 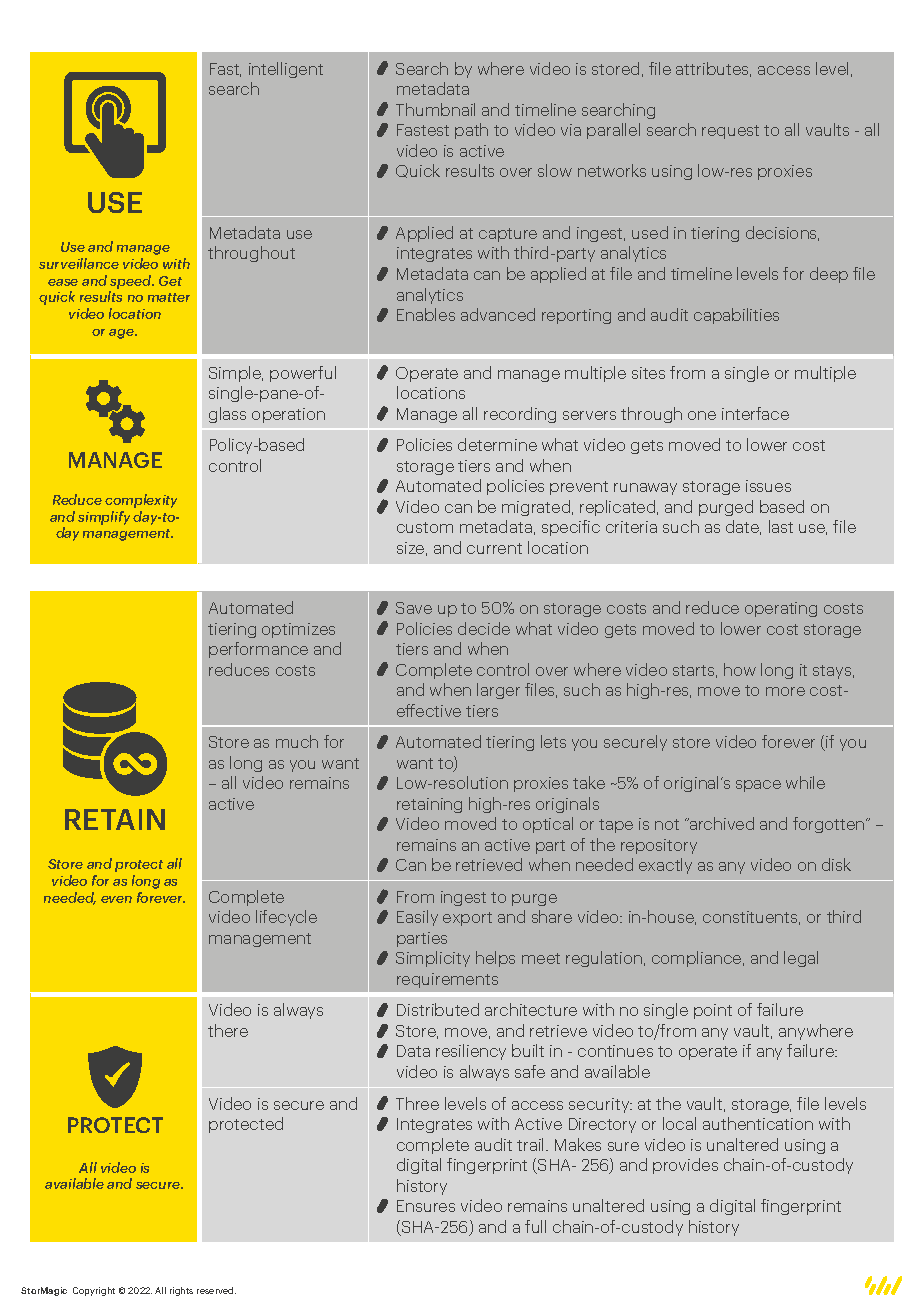 I want to click on rights, so click(x=181, y=1291).
